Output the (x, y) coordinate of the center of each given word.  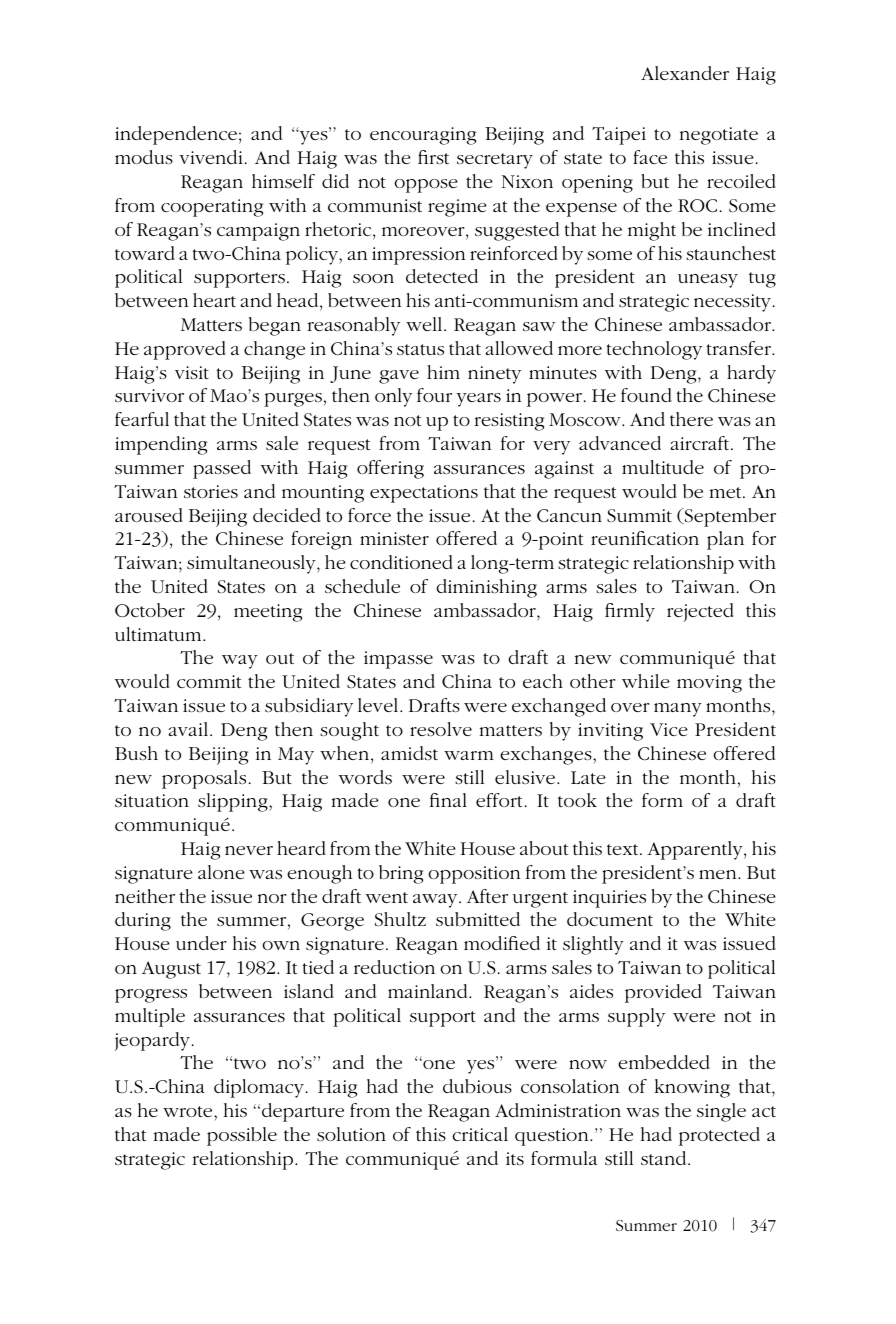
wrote (189, 1111)
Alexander (685, 73)
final (448, 800)
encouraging (423, 136)
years (479, 400)
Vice (669, 729)
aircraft (701, 443)
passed (222, 469)
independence (176, 135)
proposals (204, 779)
